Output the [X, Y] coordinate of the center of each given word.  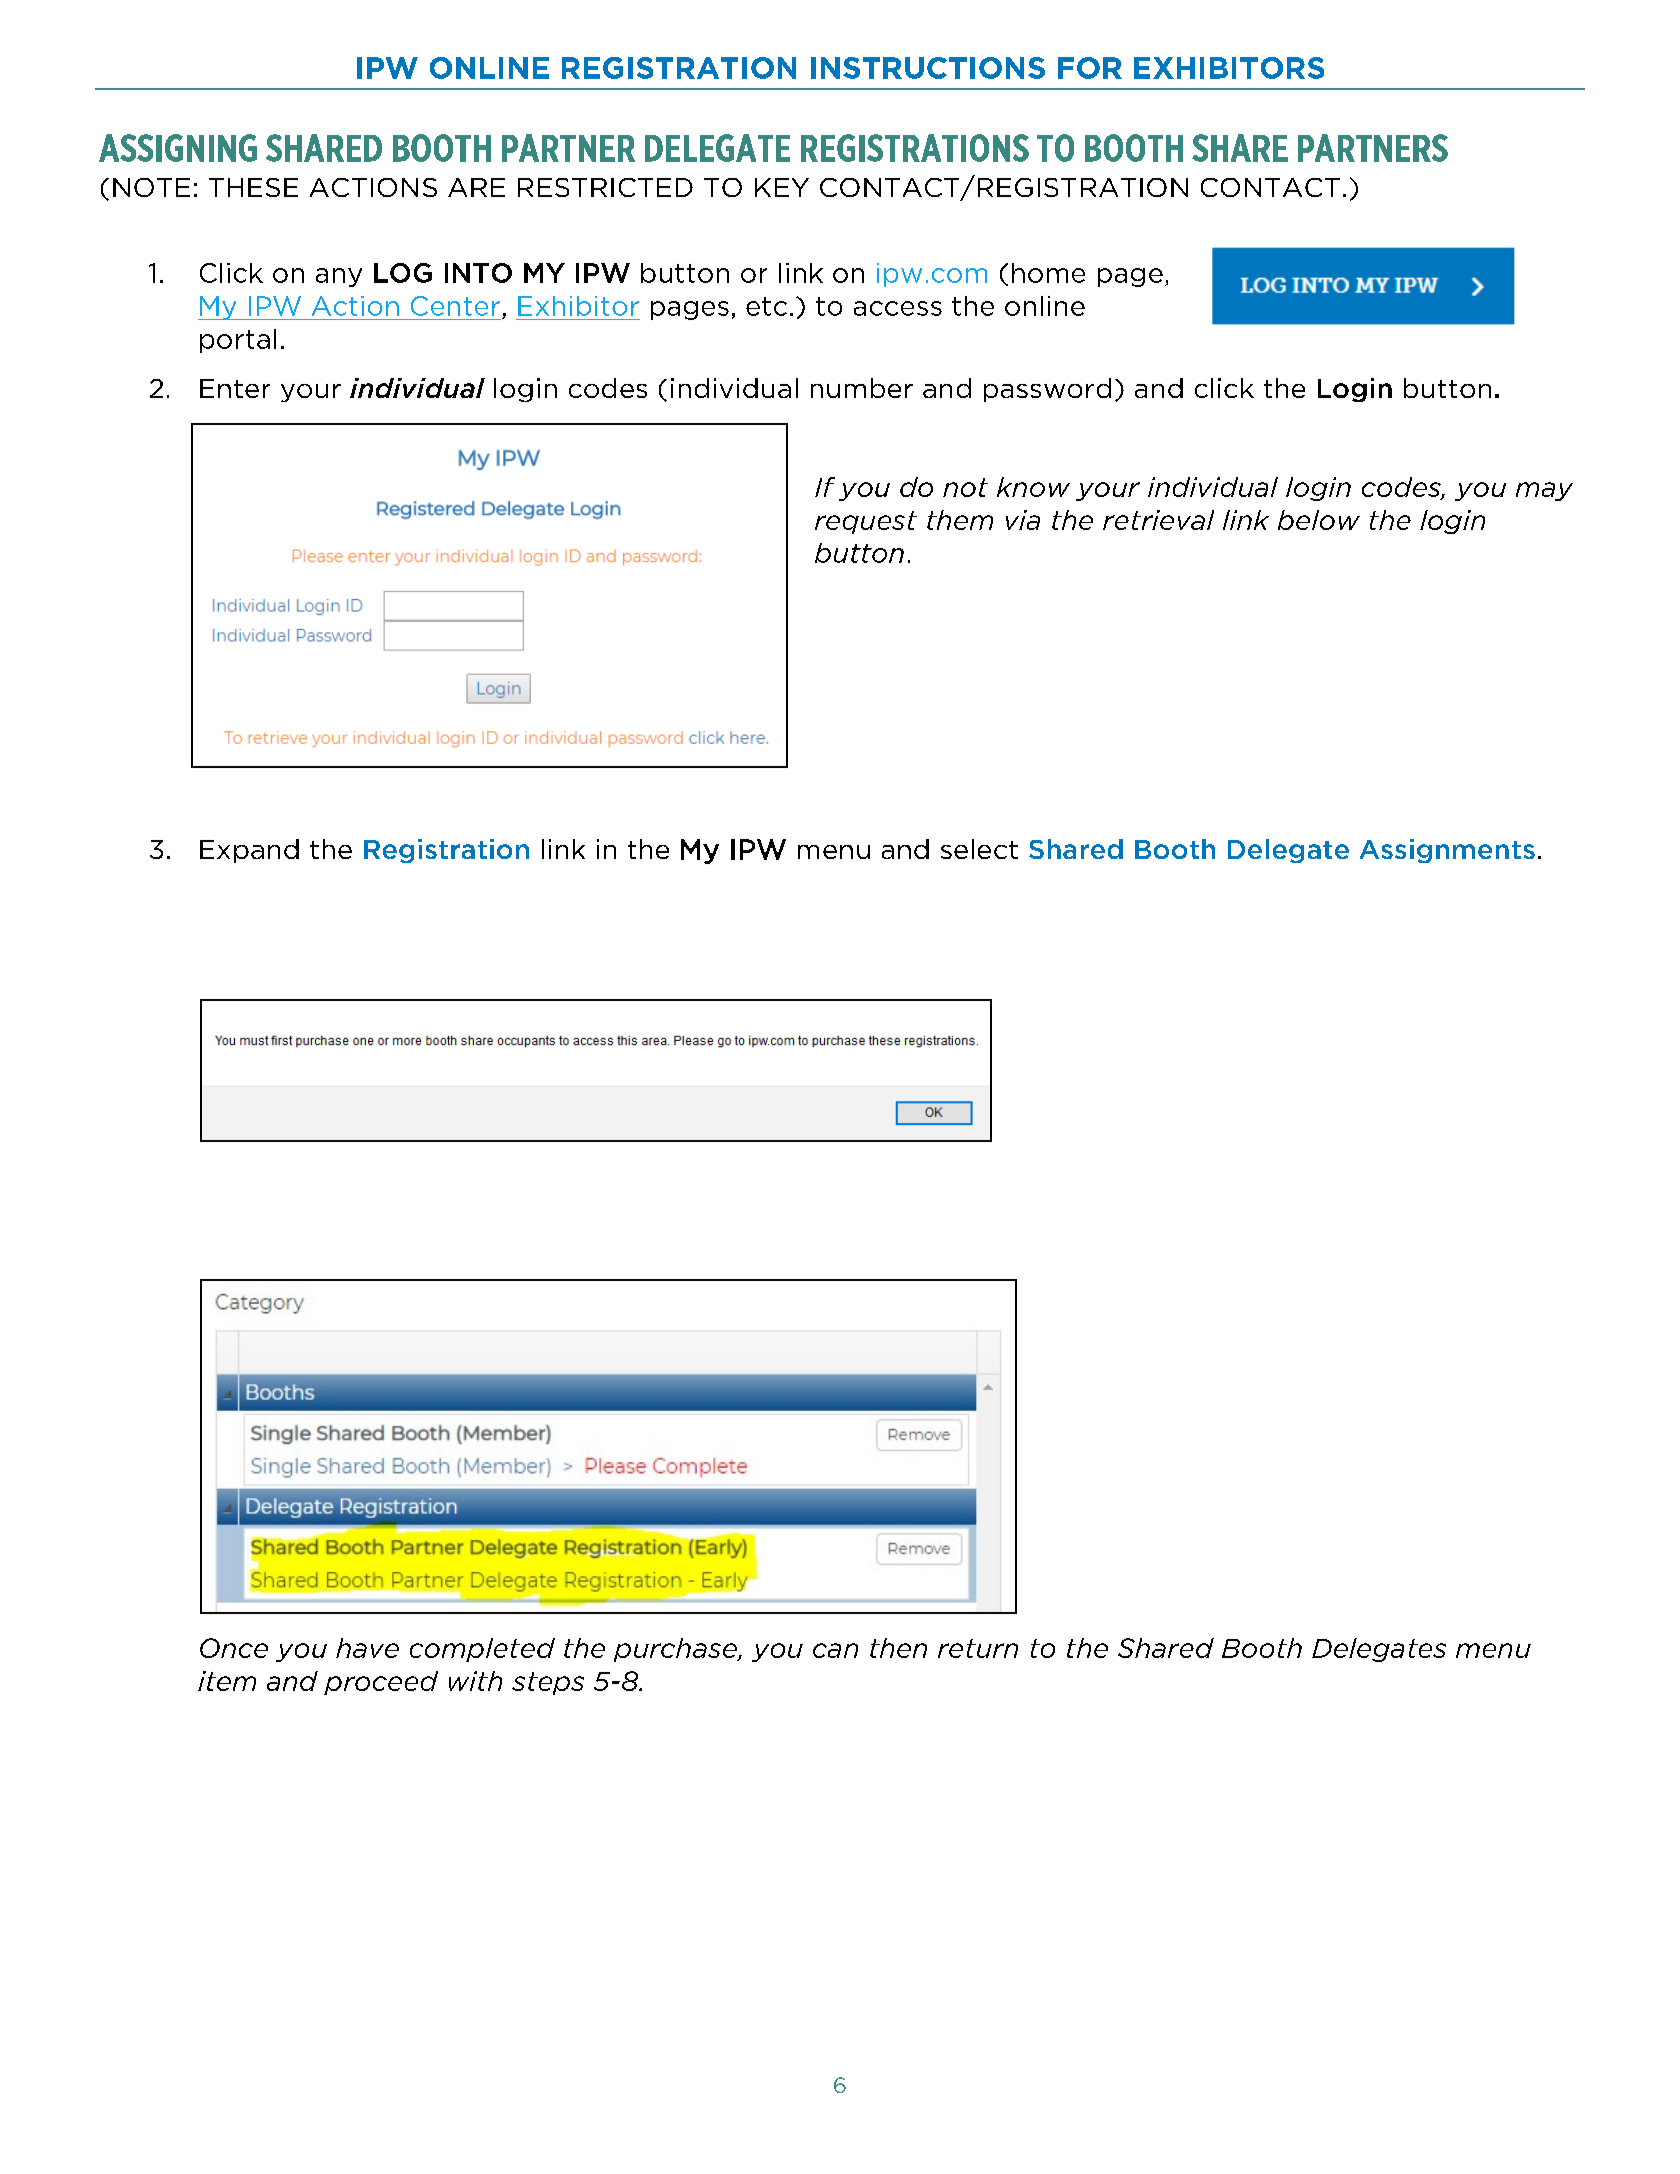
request [866, 522]
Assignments [1447, 851]
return [978, 1648]
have [367, 1648]
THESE [253, 187]
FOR [1090, 68]
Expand [249, 851]
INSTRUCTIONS [928, 68]
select [979, 849]
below [1319, 520]
